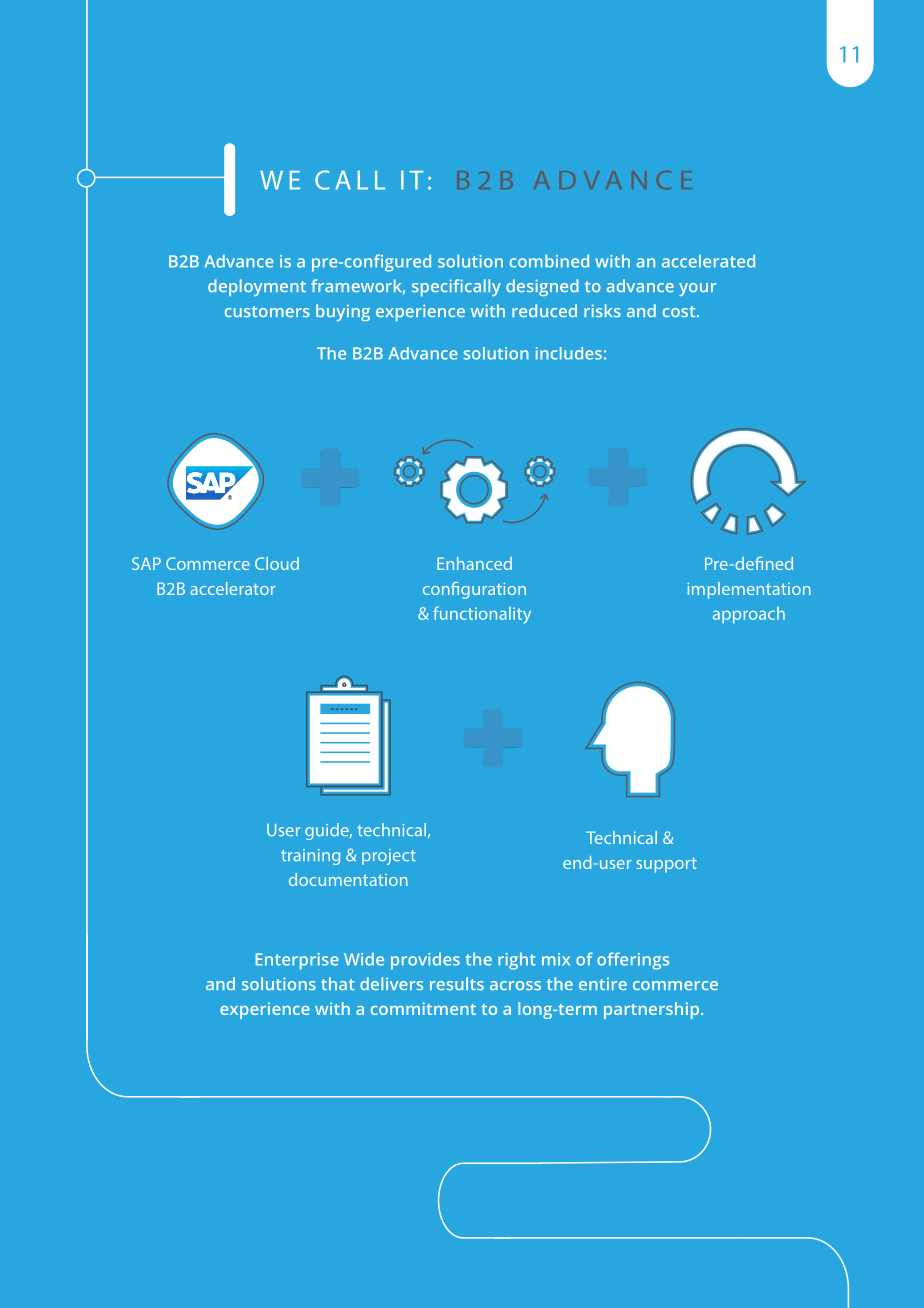 The height and width of the page is (1308, 924). I want to click on Enhanced, so click(474, 563).
